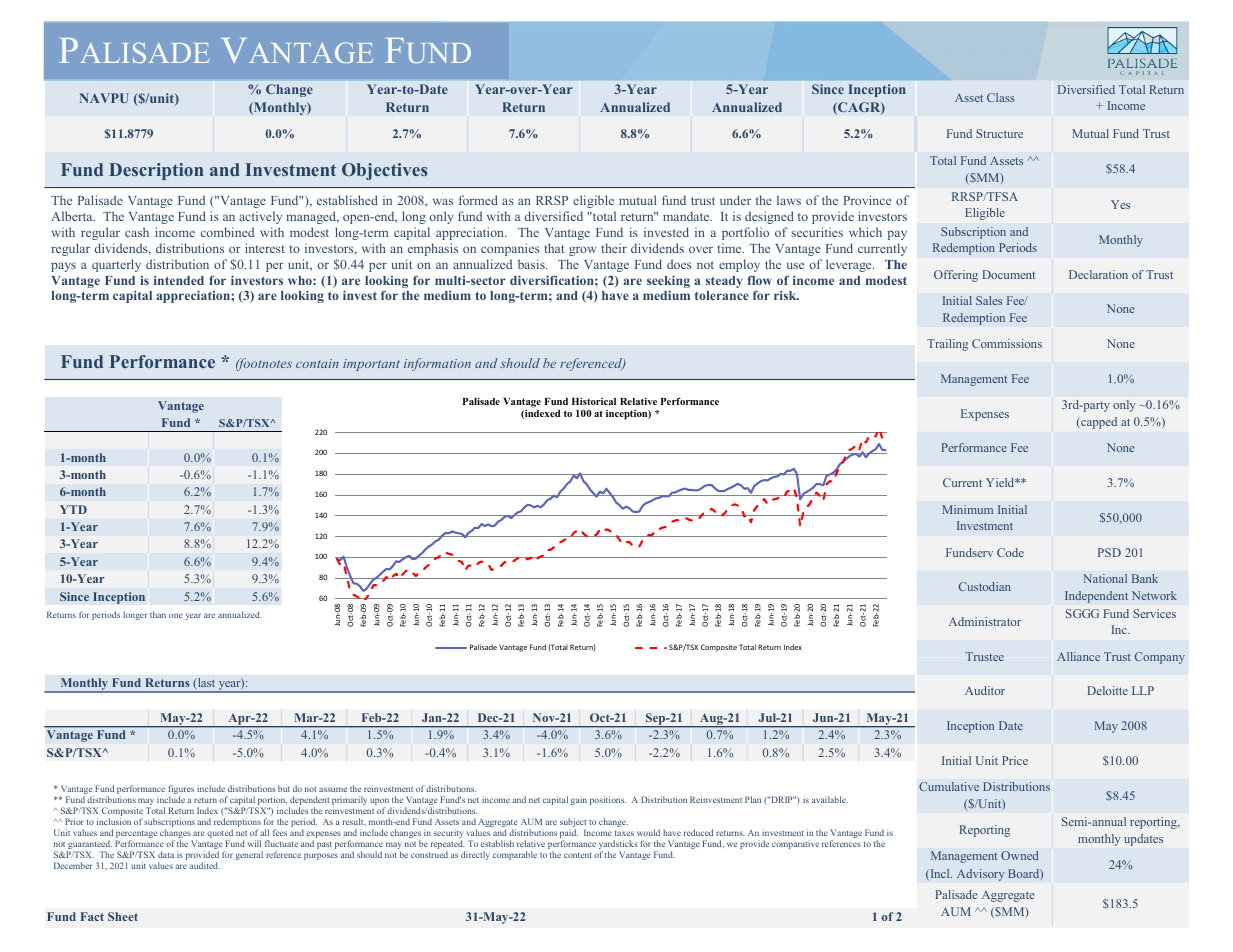 This screenshot has width=1233, height=952. What do you see at coordinates (967, 509) in the screenshot?
I see `Minimum` at bounding box center [967, 509].
